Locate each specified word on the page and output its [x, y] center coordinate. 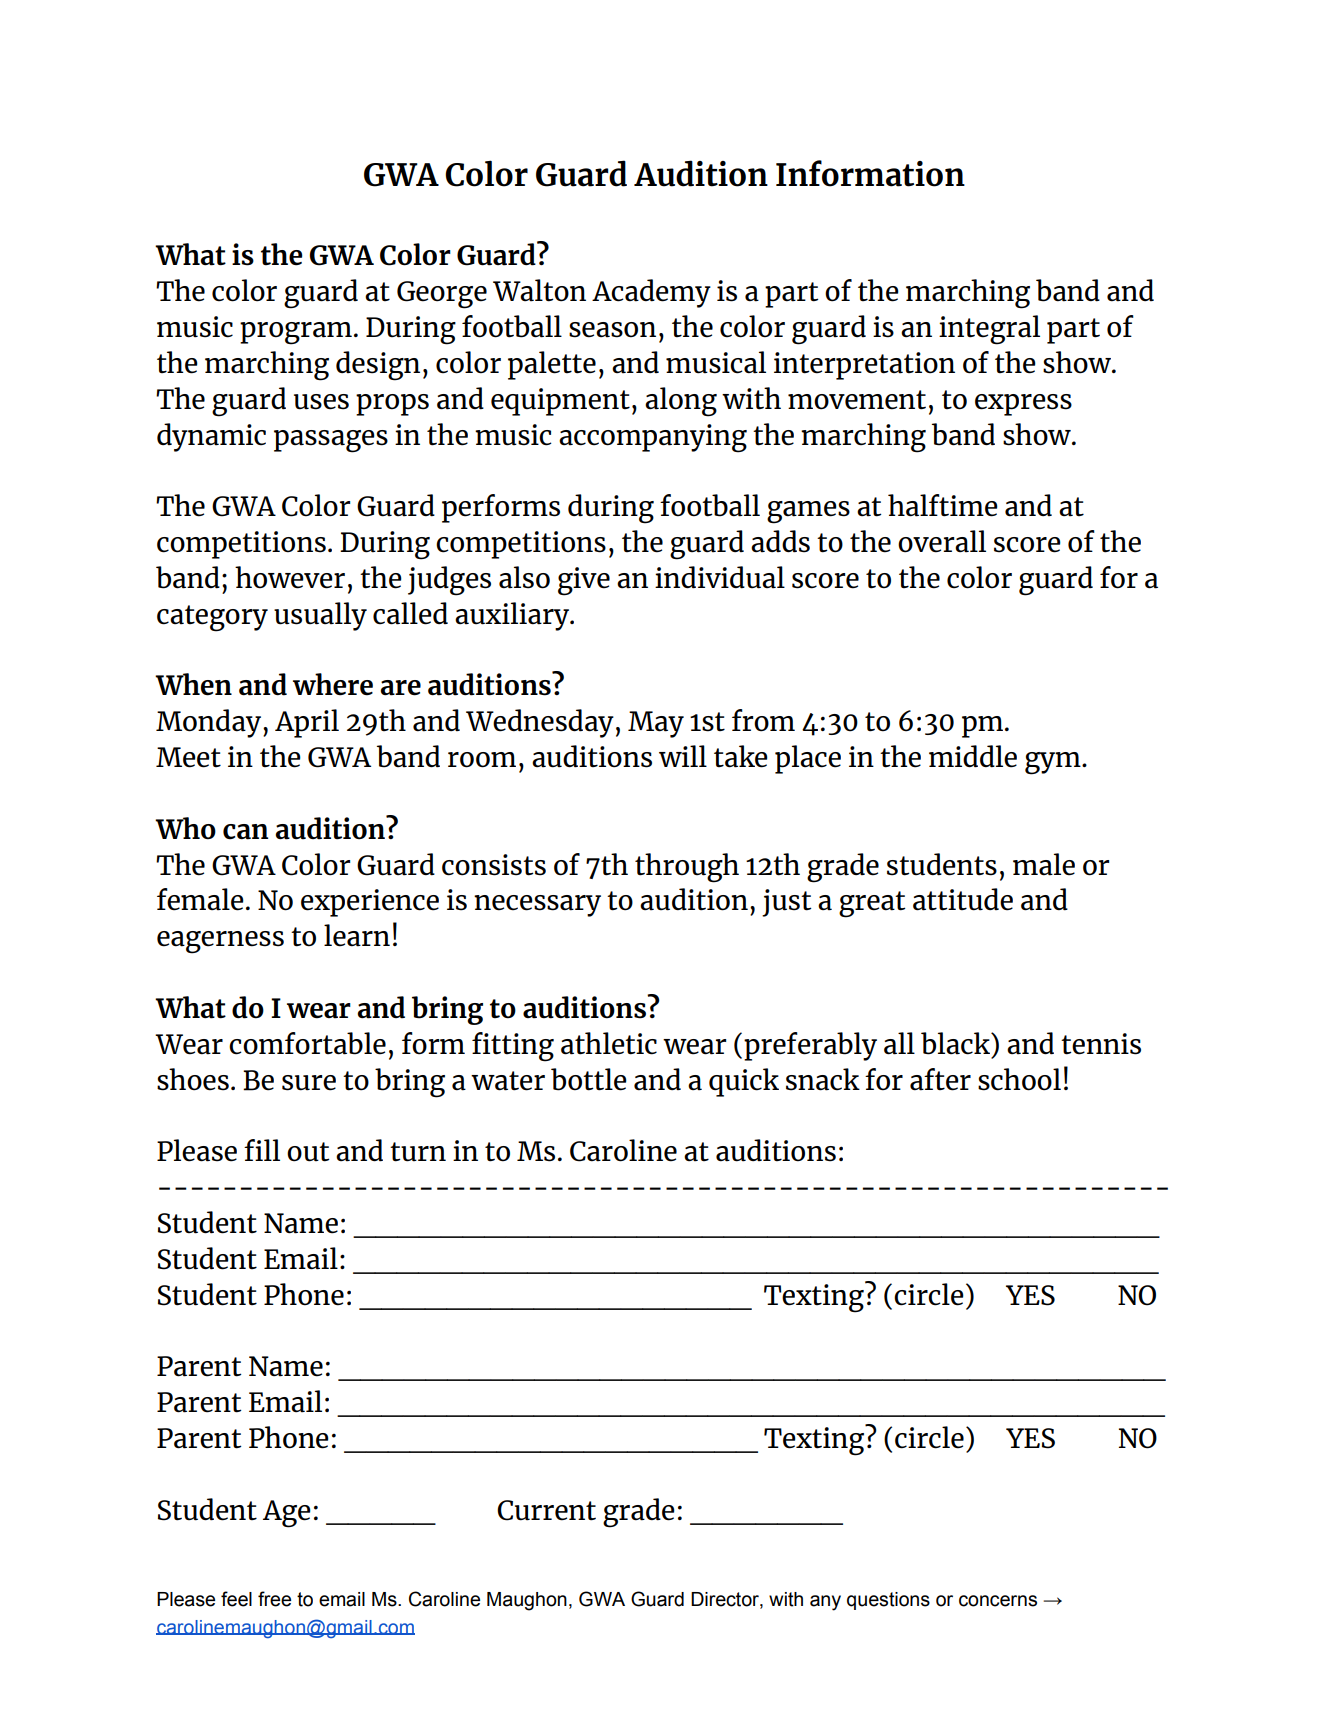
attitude [963, 899]
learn [357, 935]
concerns [998, 1601]
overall [942, 541]
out [308, 1152]
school [1019, 1079]
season [612, 330]
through [687, 868]
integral [989, 330]
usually [320, 616]
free [274, 1599]
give [584, 581]
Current [546, 1510]
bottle [589, 1079]
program [296, 333]
